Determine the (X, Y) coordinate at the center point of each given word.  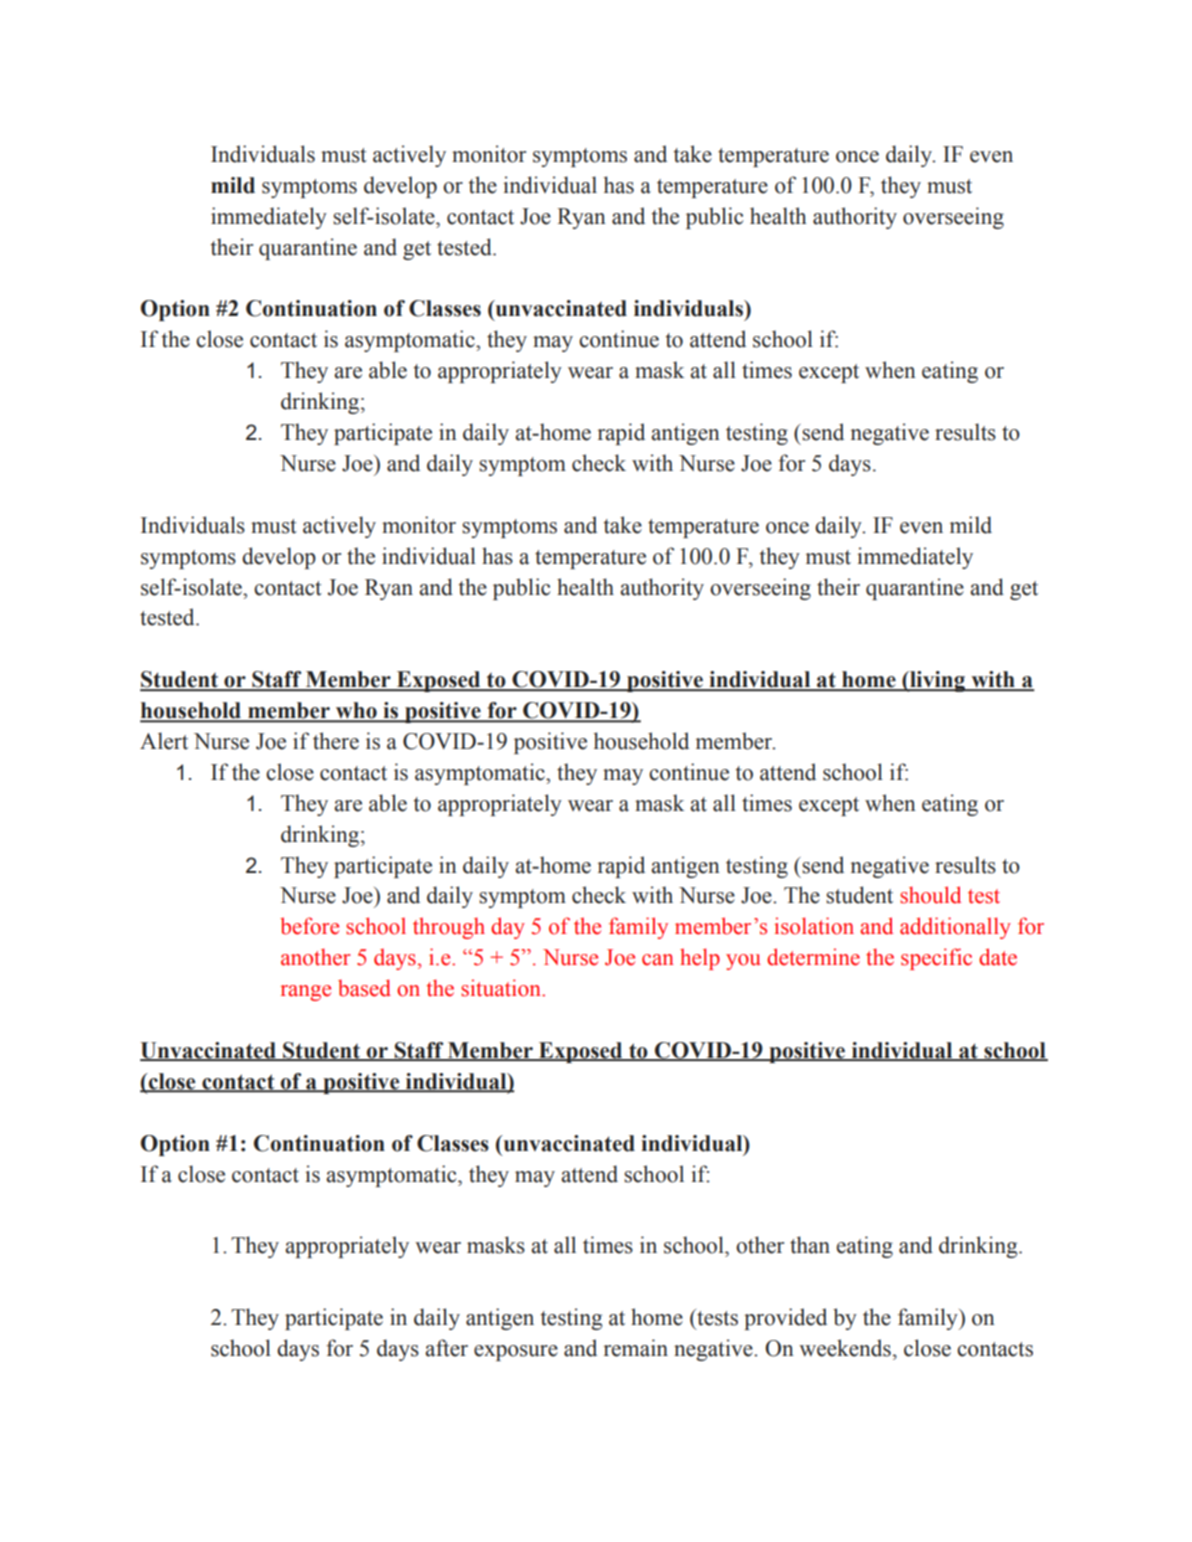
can (658, 960)
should (930, 895)
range (305, 993)
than (810, 1245)
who (356, 711)
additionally (955, 928)
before (309, 926)
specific (936, 959)
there (336, 741)
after (446, 1348)
